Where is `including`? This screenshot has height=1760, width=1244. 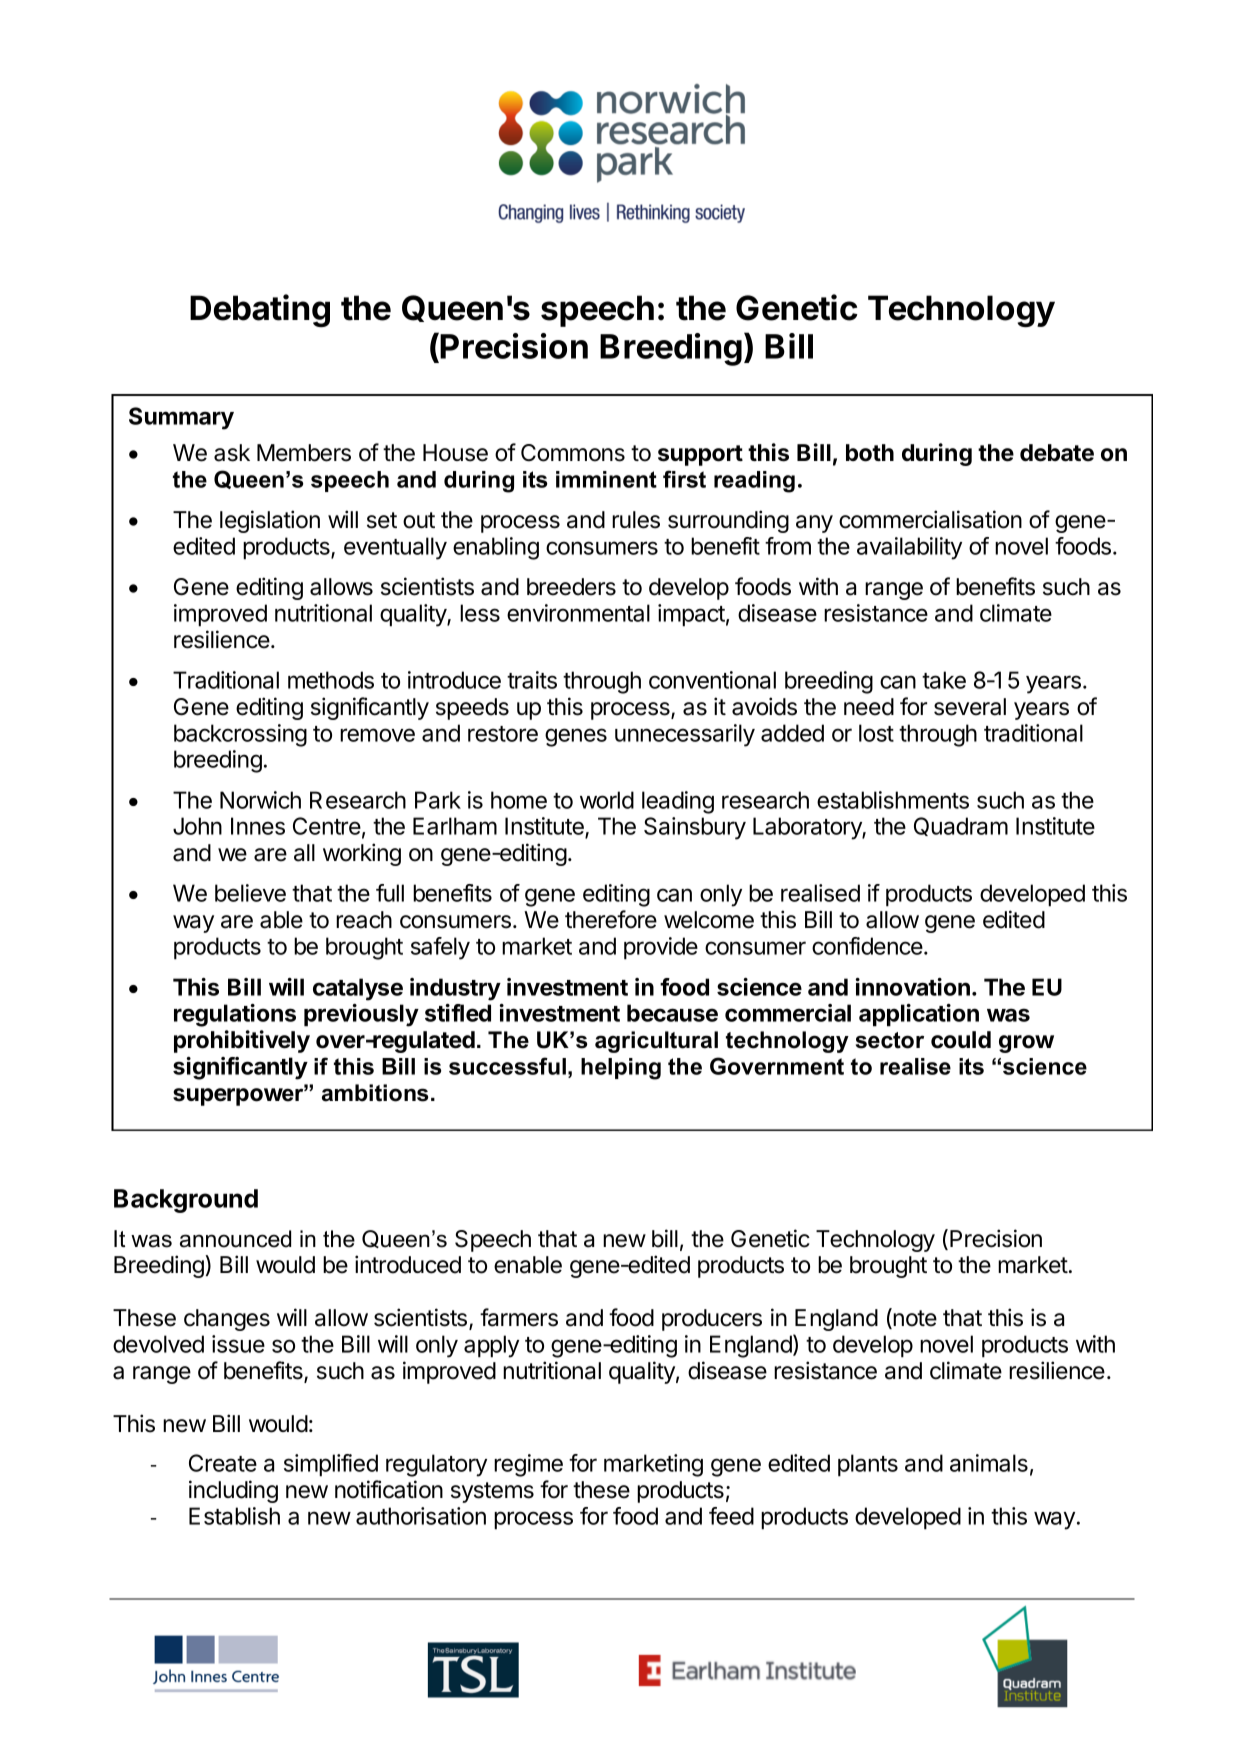 including is located at coordinates (233, 1491).
